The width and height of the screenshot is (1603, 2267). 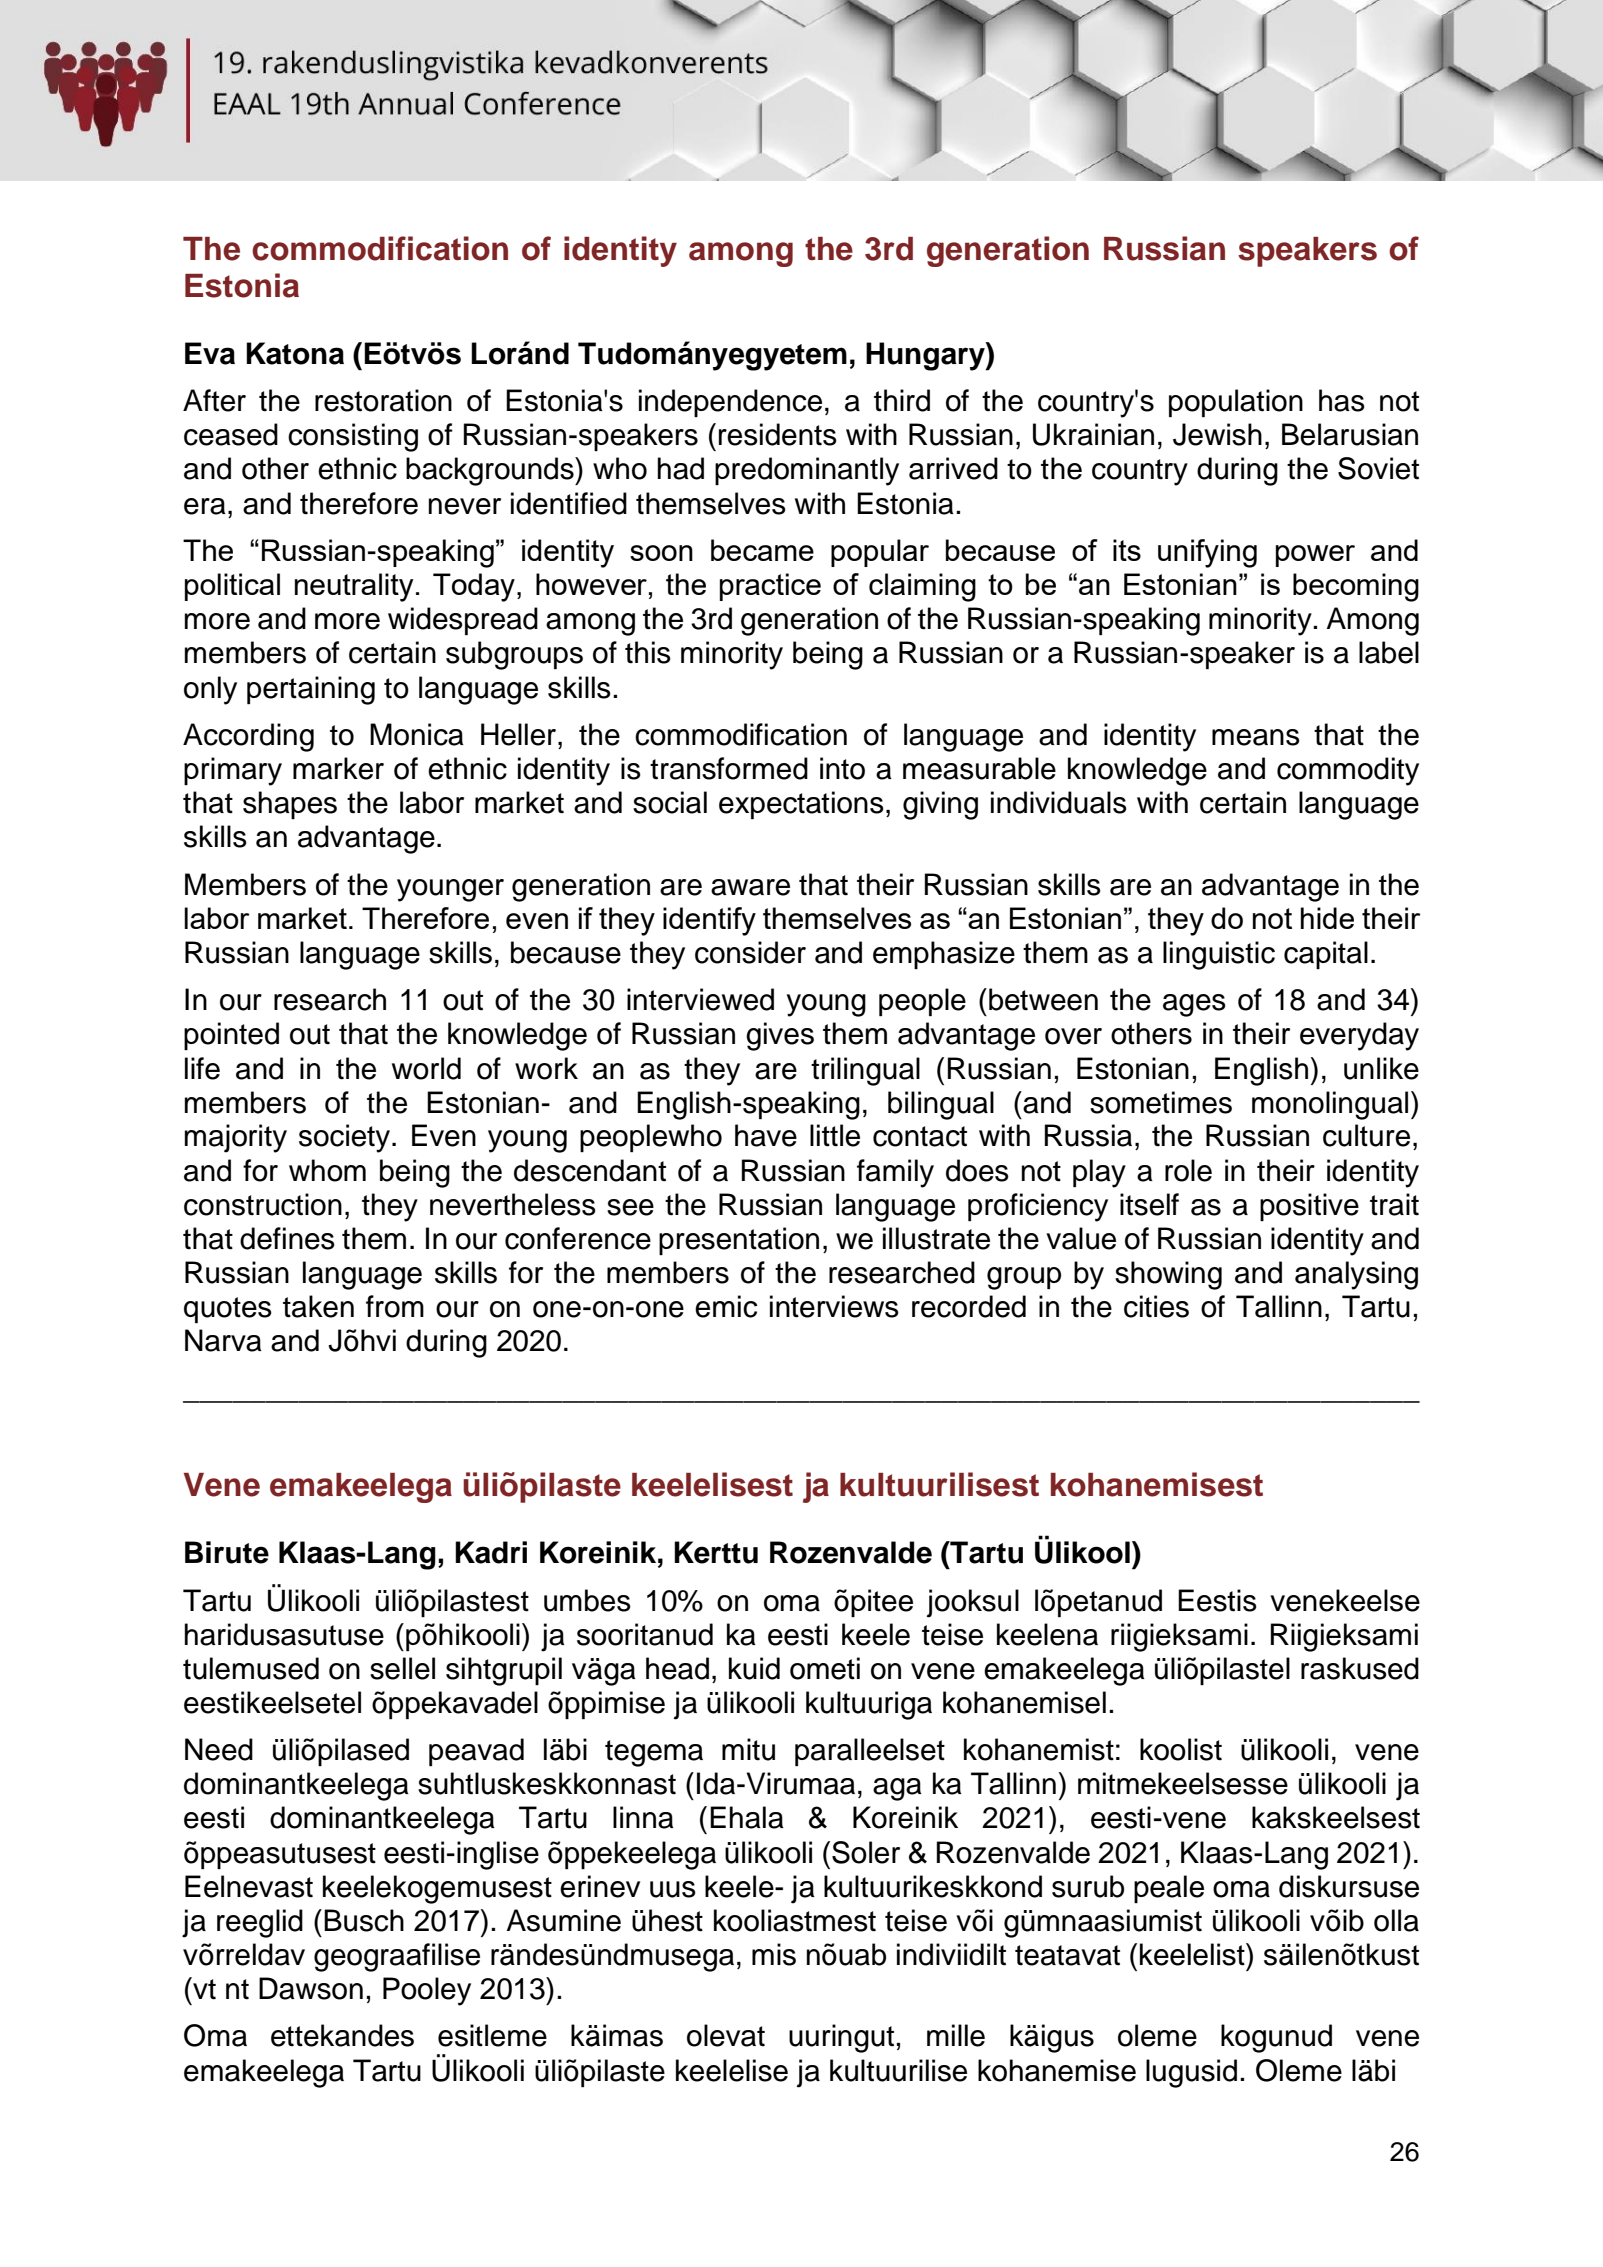 What do you see at coordinates (956, 2035) in the screenshot?
I see `mille` at bounding box center [956, 2035].
